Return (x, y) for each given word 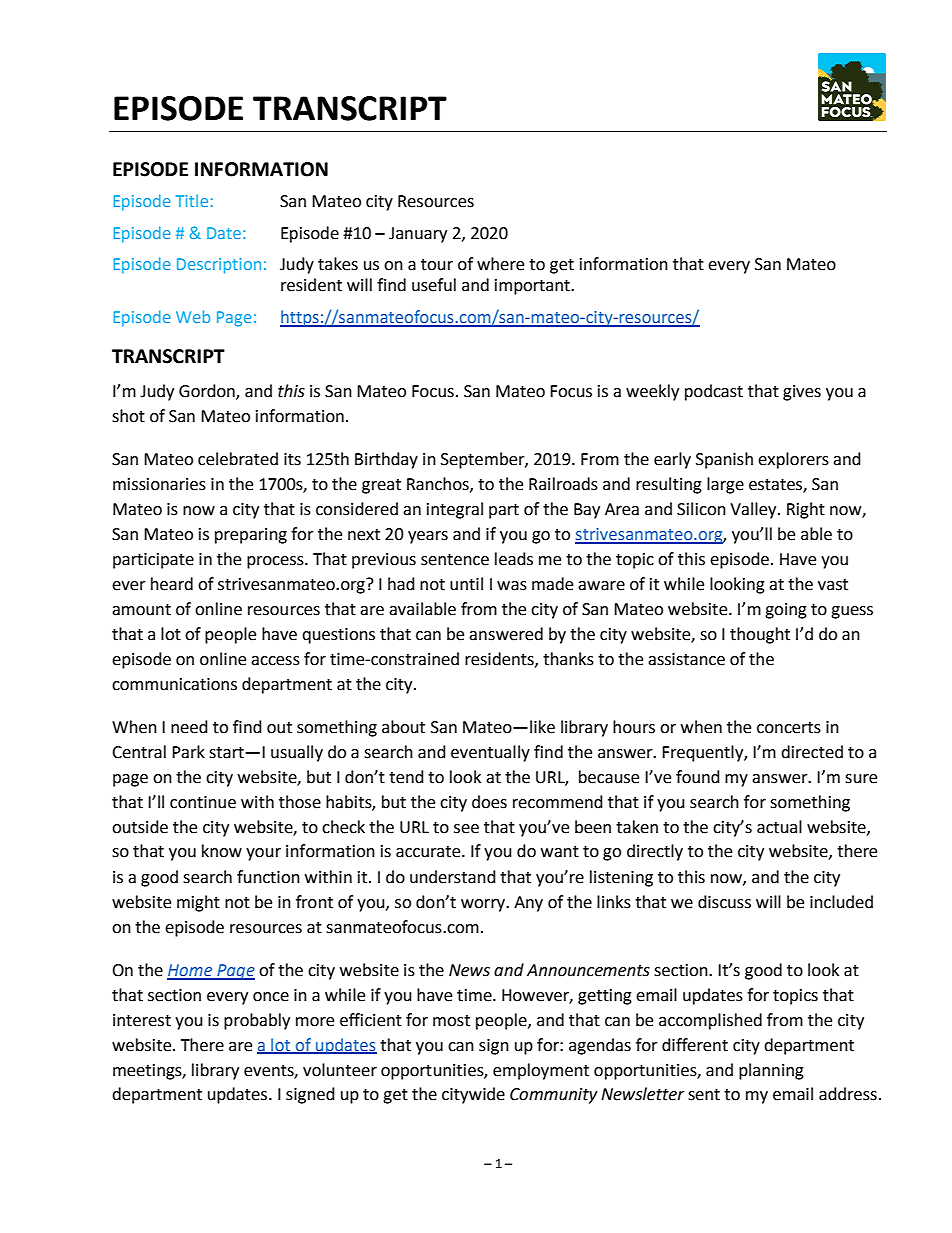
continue (203, 802)
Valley (754, 510)
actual (779, 827)
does (489, 802)
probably (257, 1021)
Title (192, 200)
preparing (251, 536)
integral (455, 510)
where (500, 264)
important (533, 287)
